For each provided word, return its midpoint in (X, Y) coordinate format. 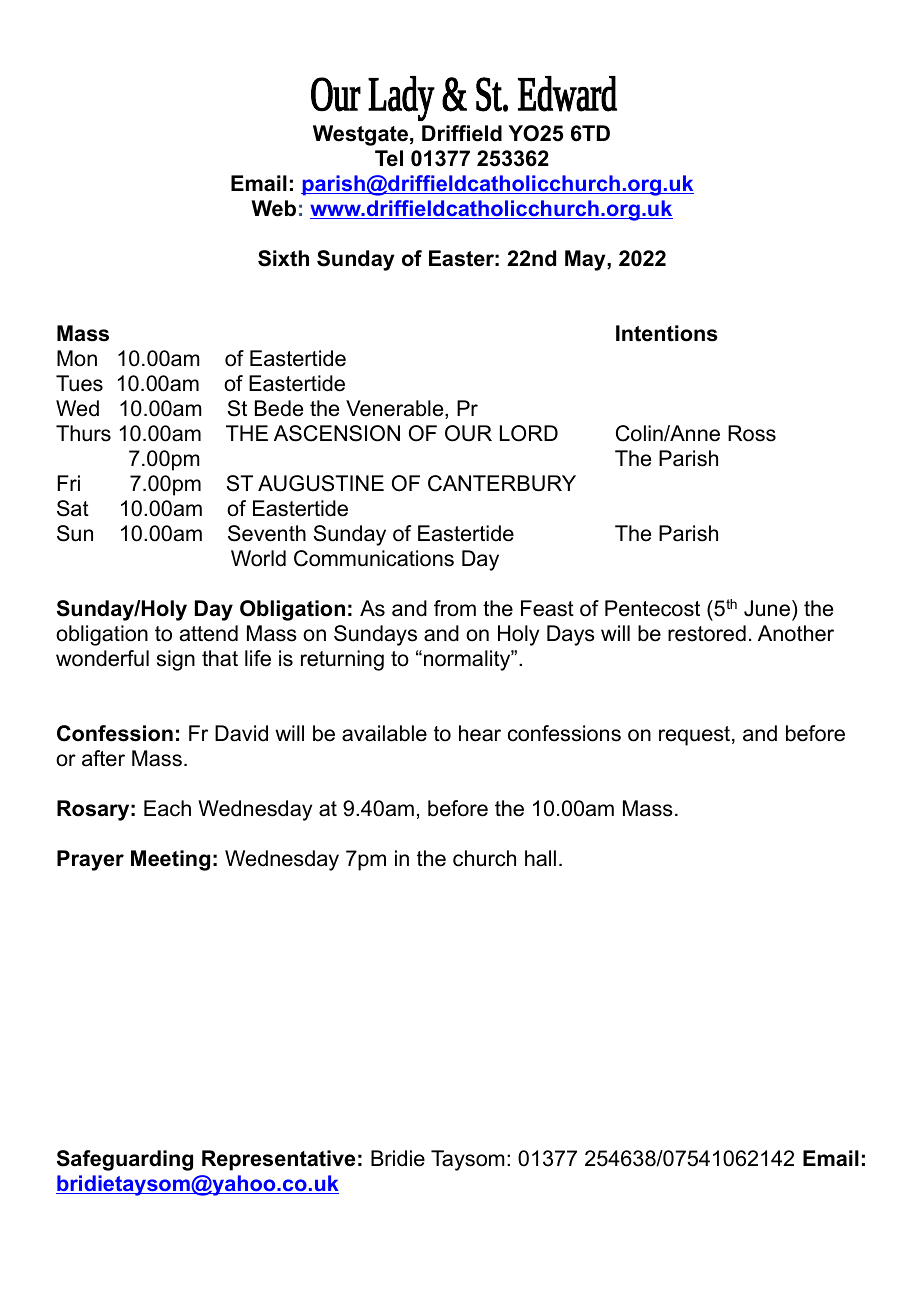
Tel (389, 158)
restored (707, 633)
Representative (278, 1160)
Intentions (667, 333)
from (455, 608)
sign (176, 660)
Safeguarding (125, 1160)
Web (273, 208)
